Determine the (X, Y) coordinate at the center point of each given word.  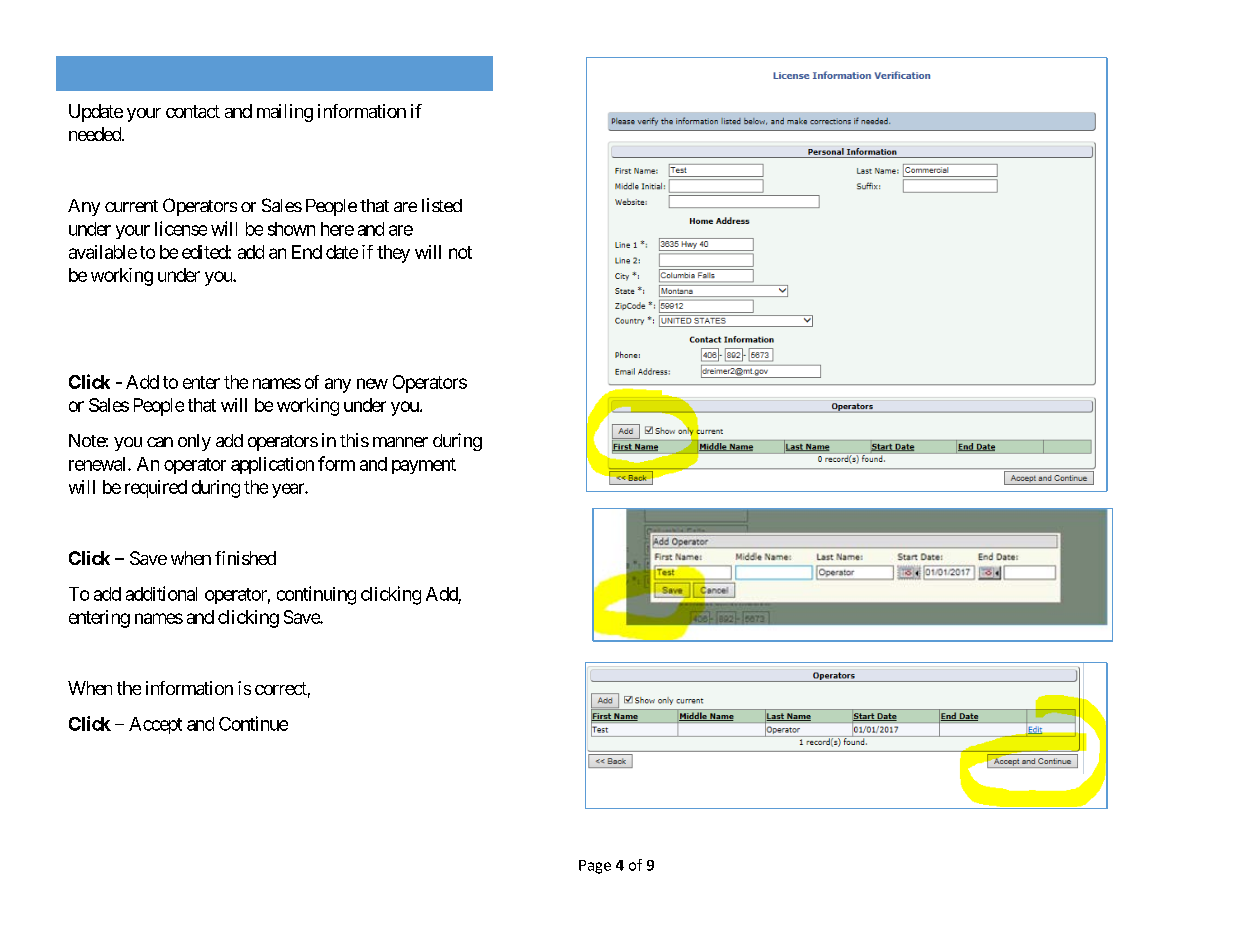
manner (400, 442)
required (156, 489)
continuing (316, 595)
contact (193, 111)
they (393, 254)
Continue (253, 723)
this (354, 440)
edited (205, 252)
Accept (155, 725)
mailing (285, 113)
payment (424, 466)
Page (595, 867)
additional (161, 593)
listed (442, 205)
